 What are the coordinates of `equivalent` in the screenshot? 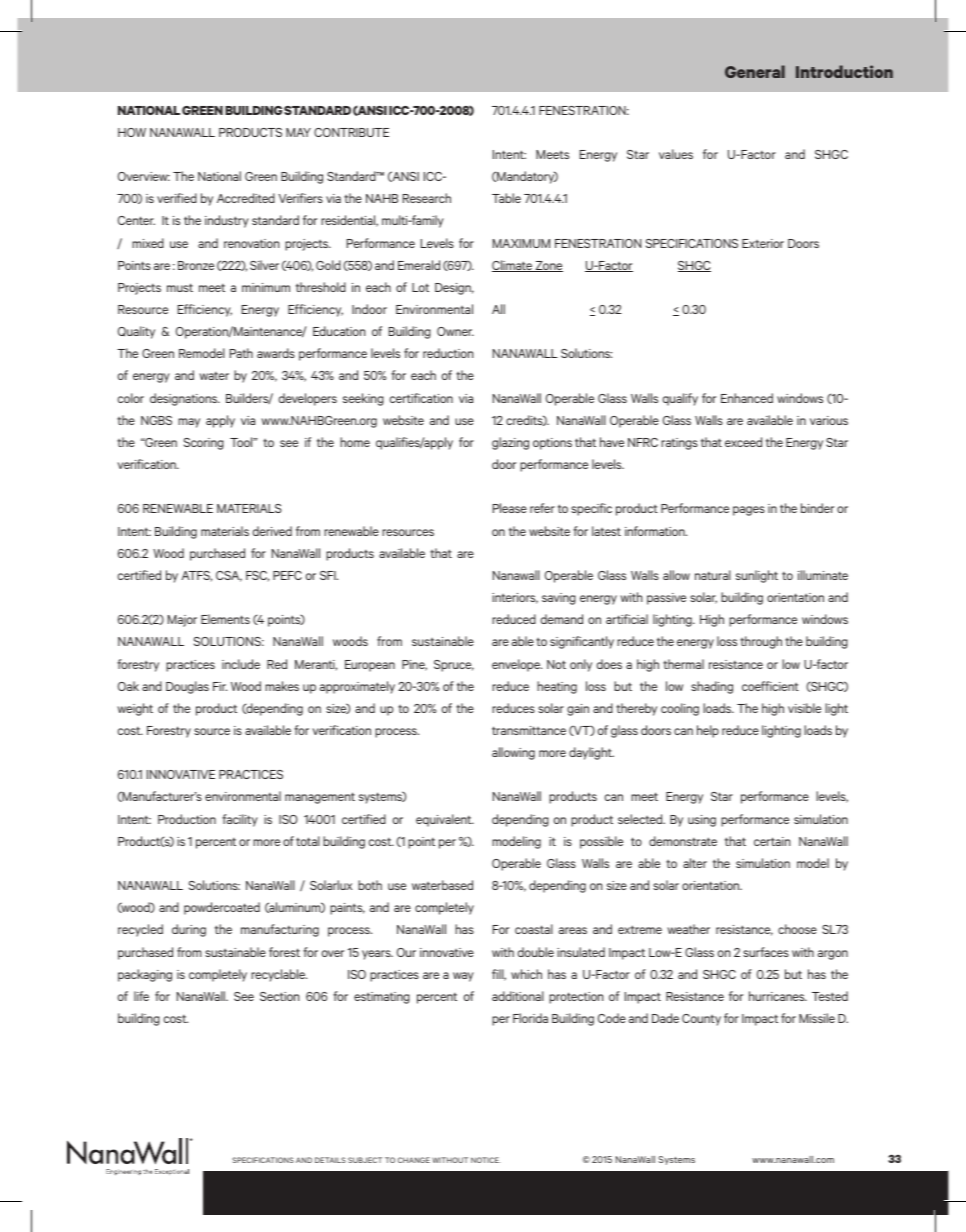 It's located at (445, 820).
